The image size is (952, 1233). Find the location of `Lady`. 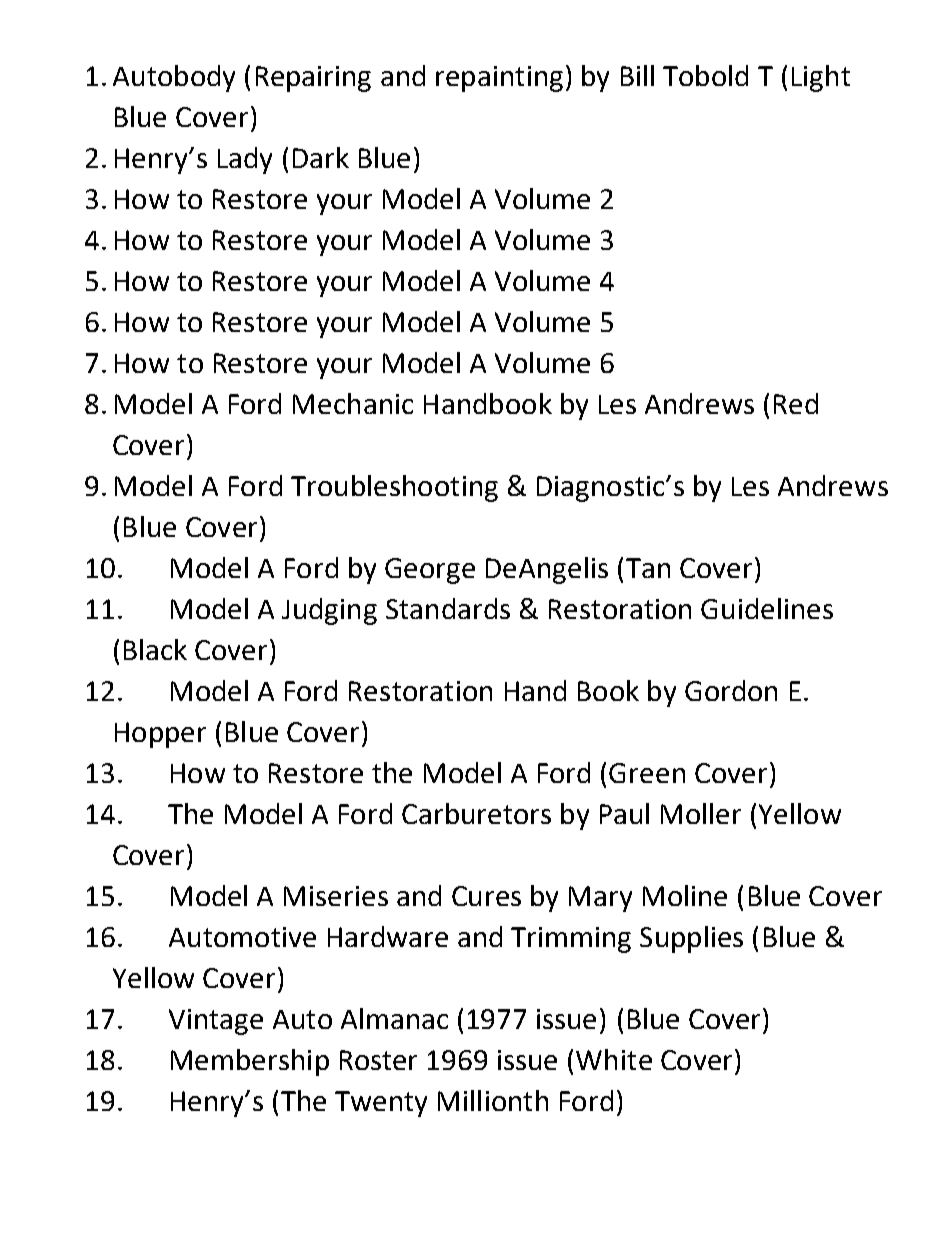

Lady is located at coordinates (245, 160).
